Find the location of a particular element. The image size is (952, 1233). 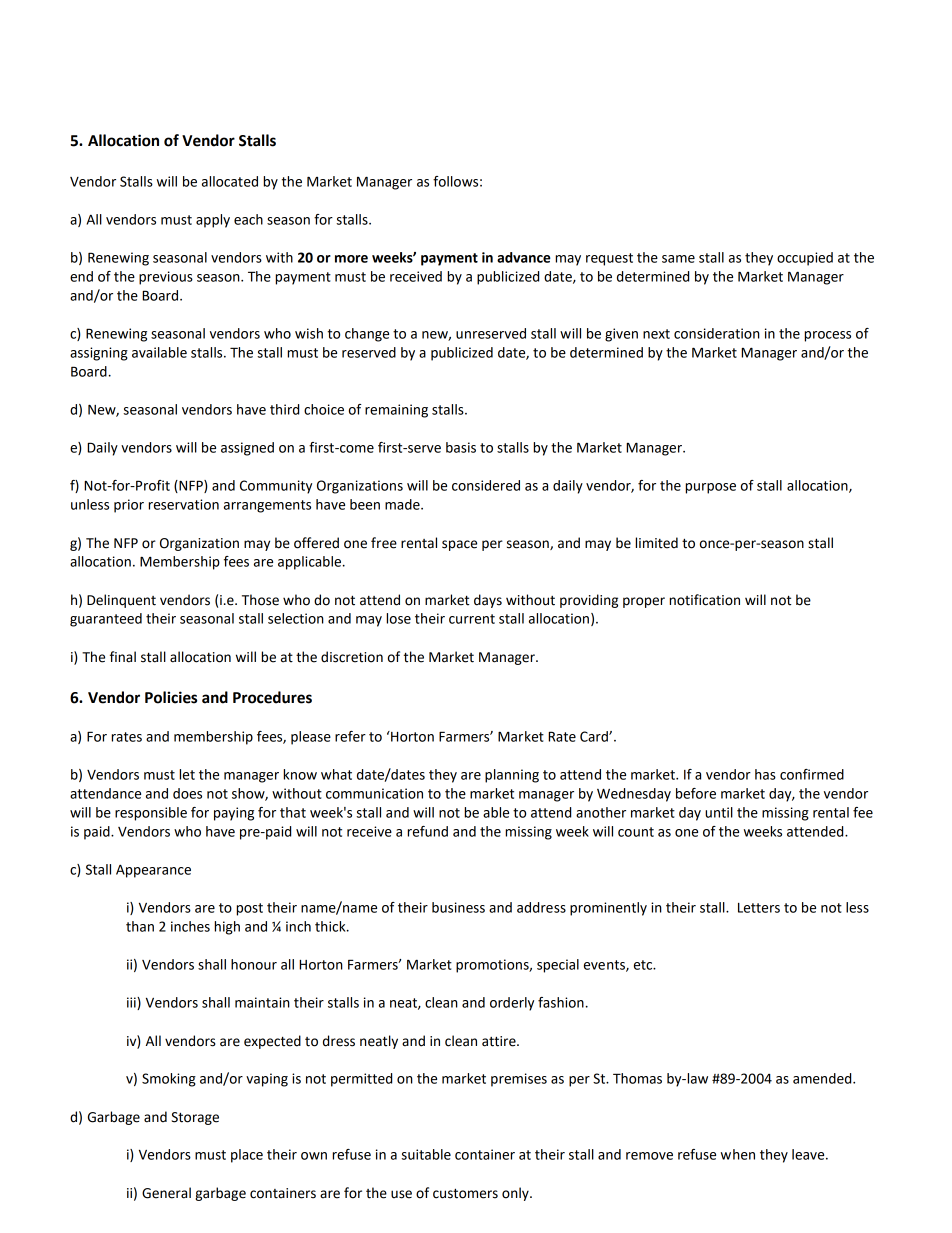

General is located at coordinates (166, 1193).
